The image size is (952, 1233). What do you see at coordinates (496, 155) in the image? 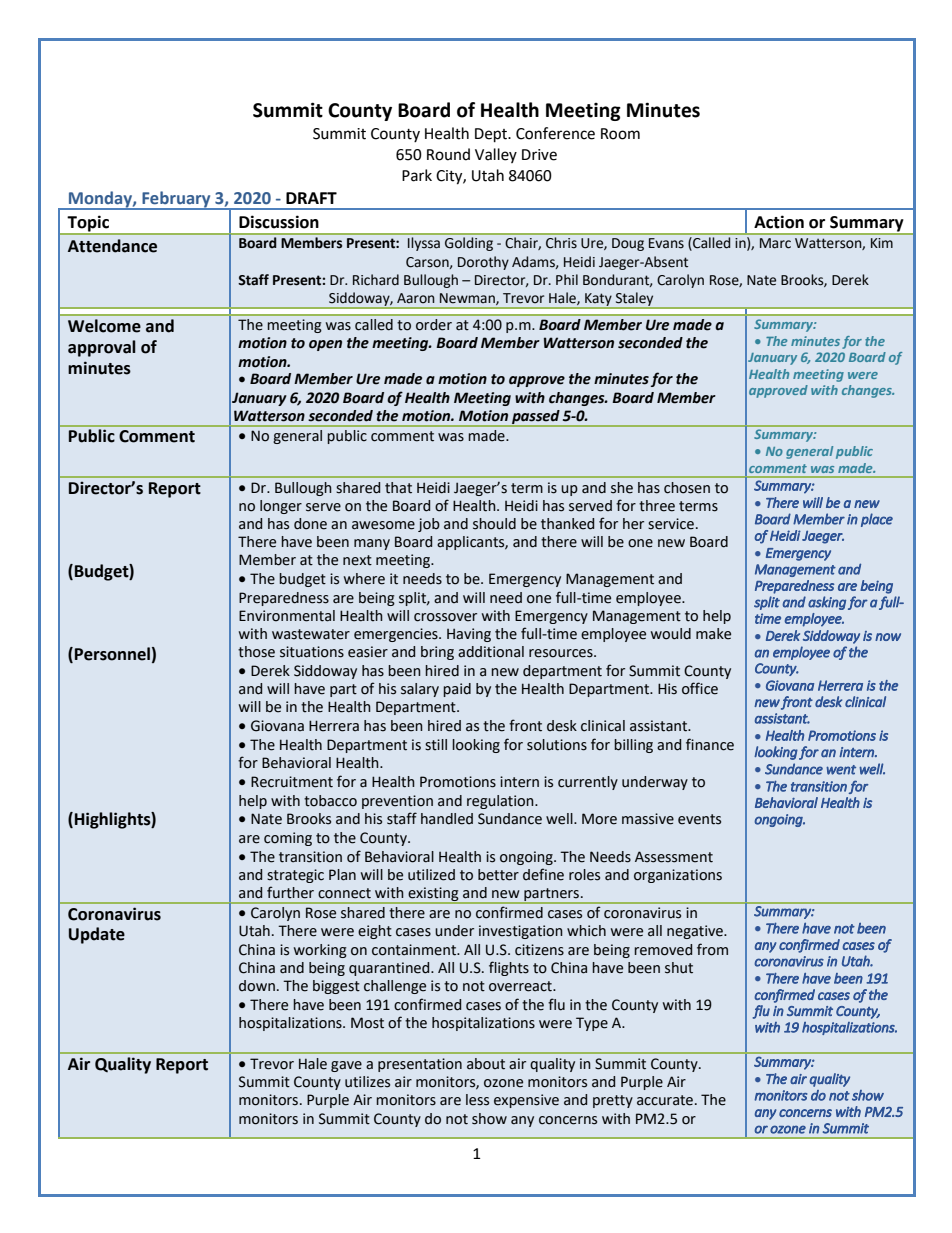
I see `Valley` at bounding box center [496, 155].
